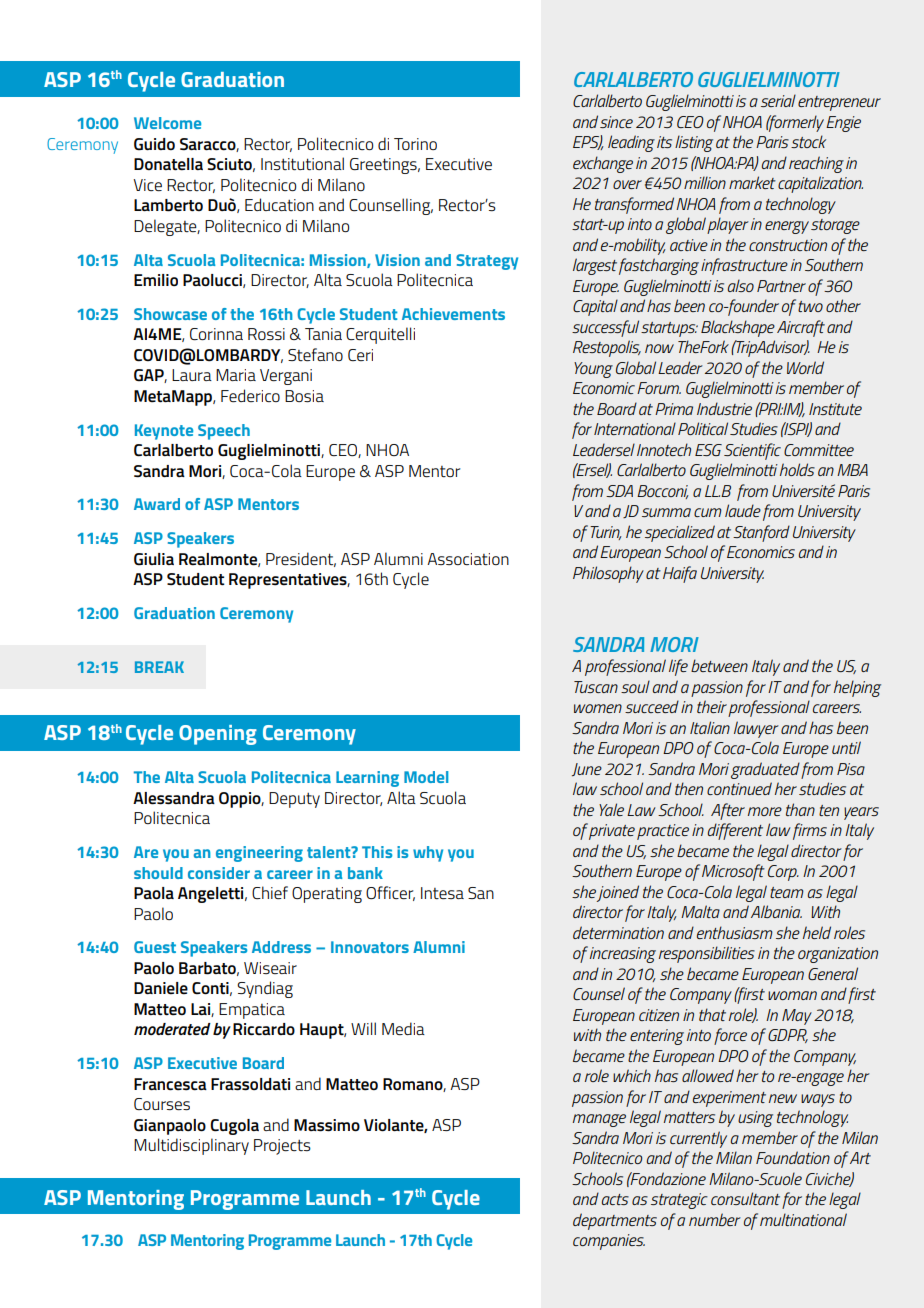 This screenshot has height=1308, width=924. Describe the element at coordinates (468, 559) in the screenshot. I see `Association` at that location.
